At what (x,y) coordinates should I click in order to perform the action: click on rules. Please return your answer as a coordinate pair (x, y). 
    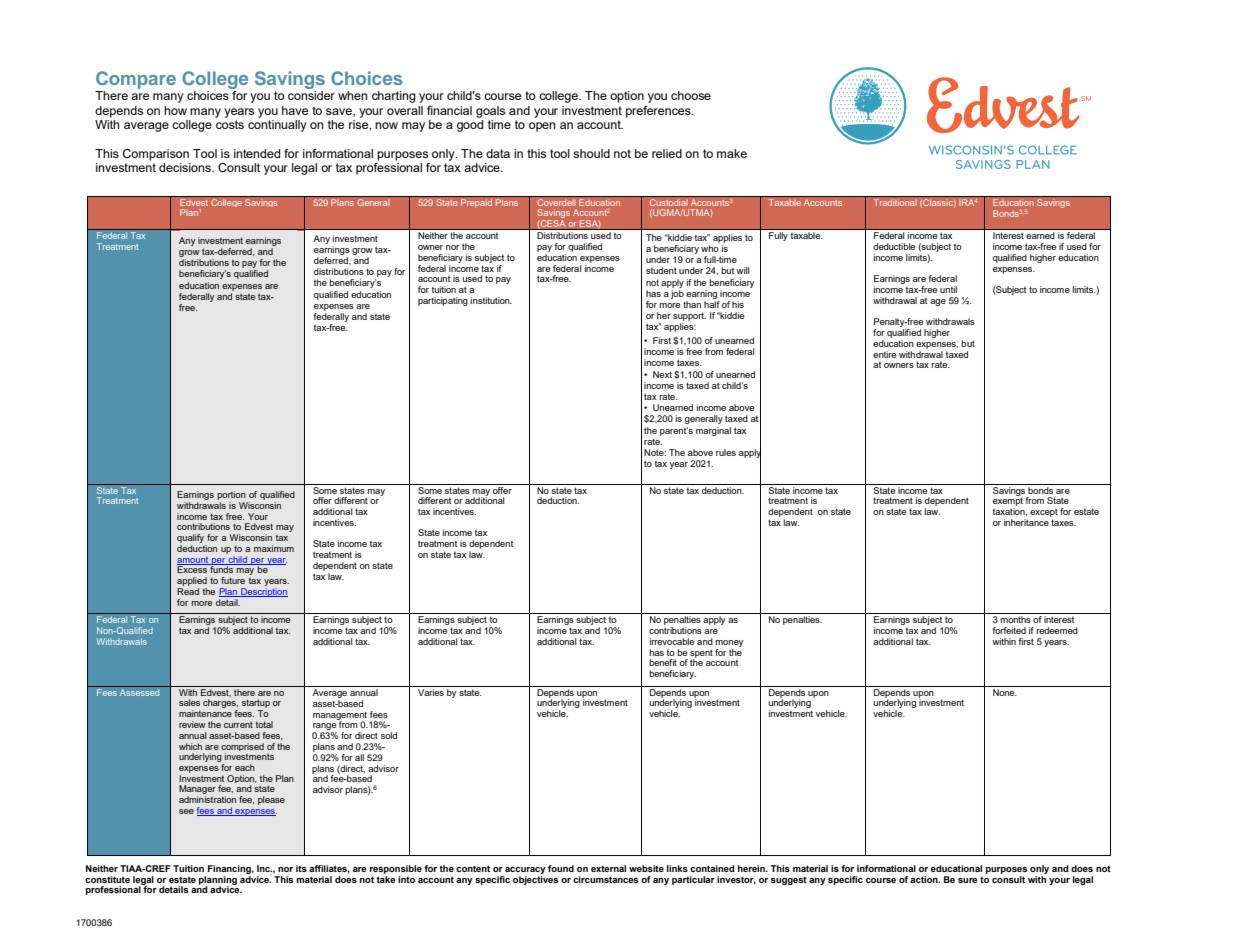
    Looking at the image, I should click on (726, 452).
